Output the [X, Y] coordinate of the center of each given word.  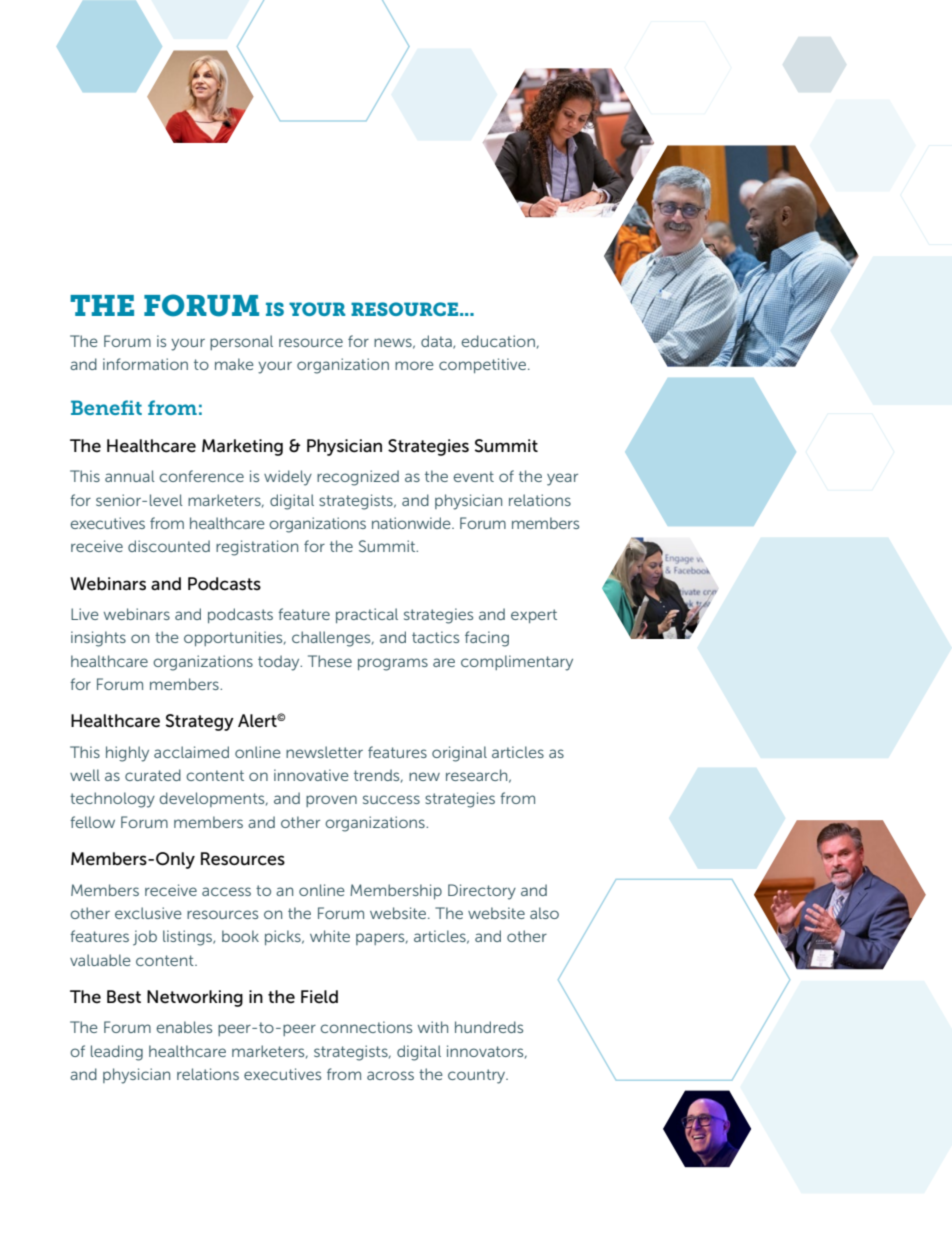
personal [241, 342]
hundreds [489, 1027]
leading [117, 1053]
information [145, 364]
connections [366, 1027]
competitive [484, 365]
